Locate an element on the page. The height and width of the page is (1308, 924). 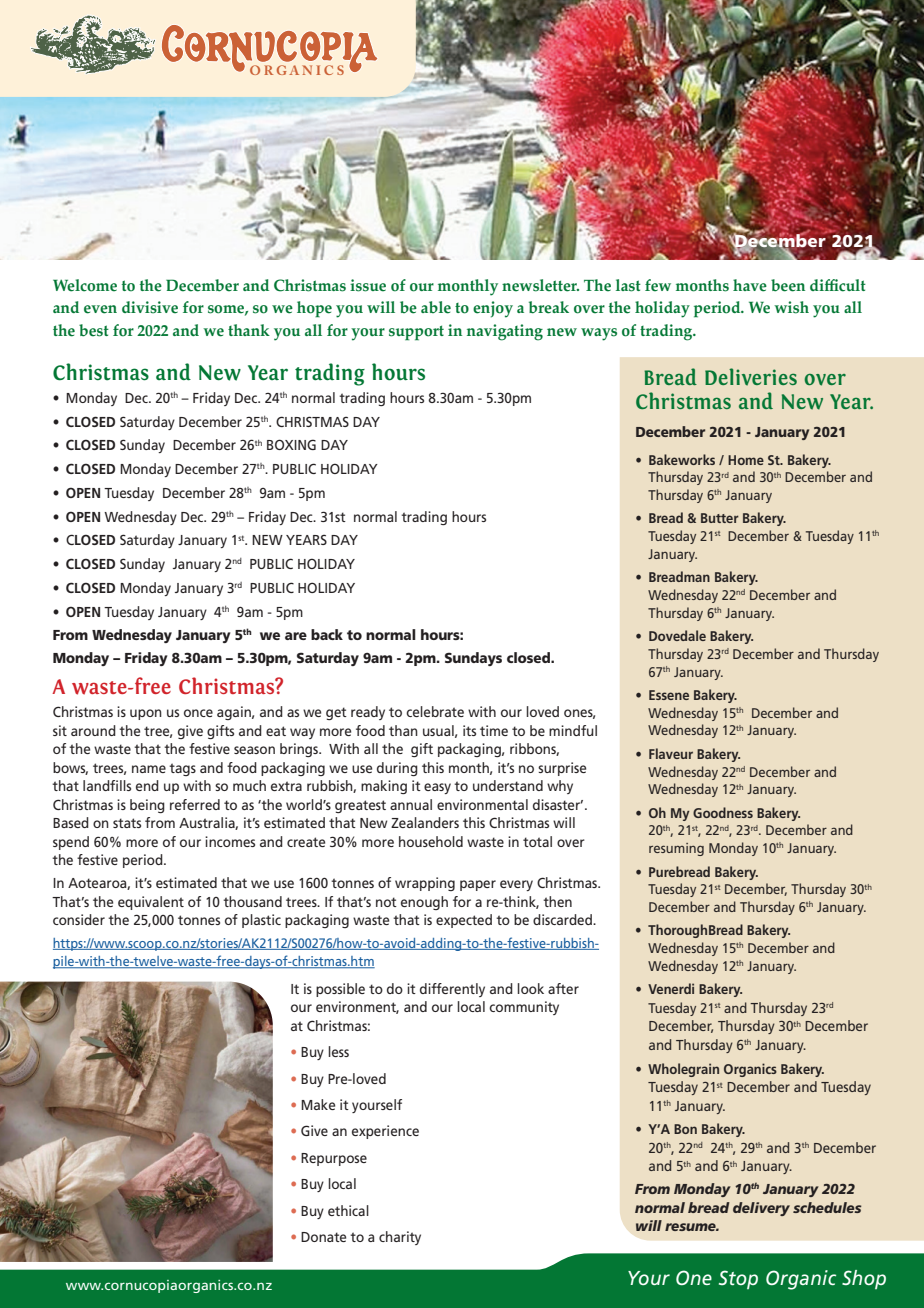
BOXING is located at coordinates (291, 444).
